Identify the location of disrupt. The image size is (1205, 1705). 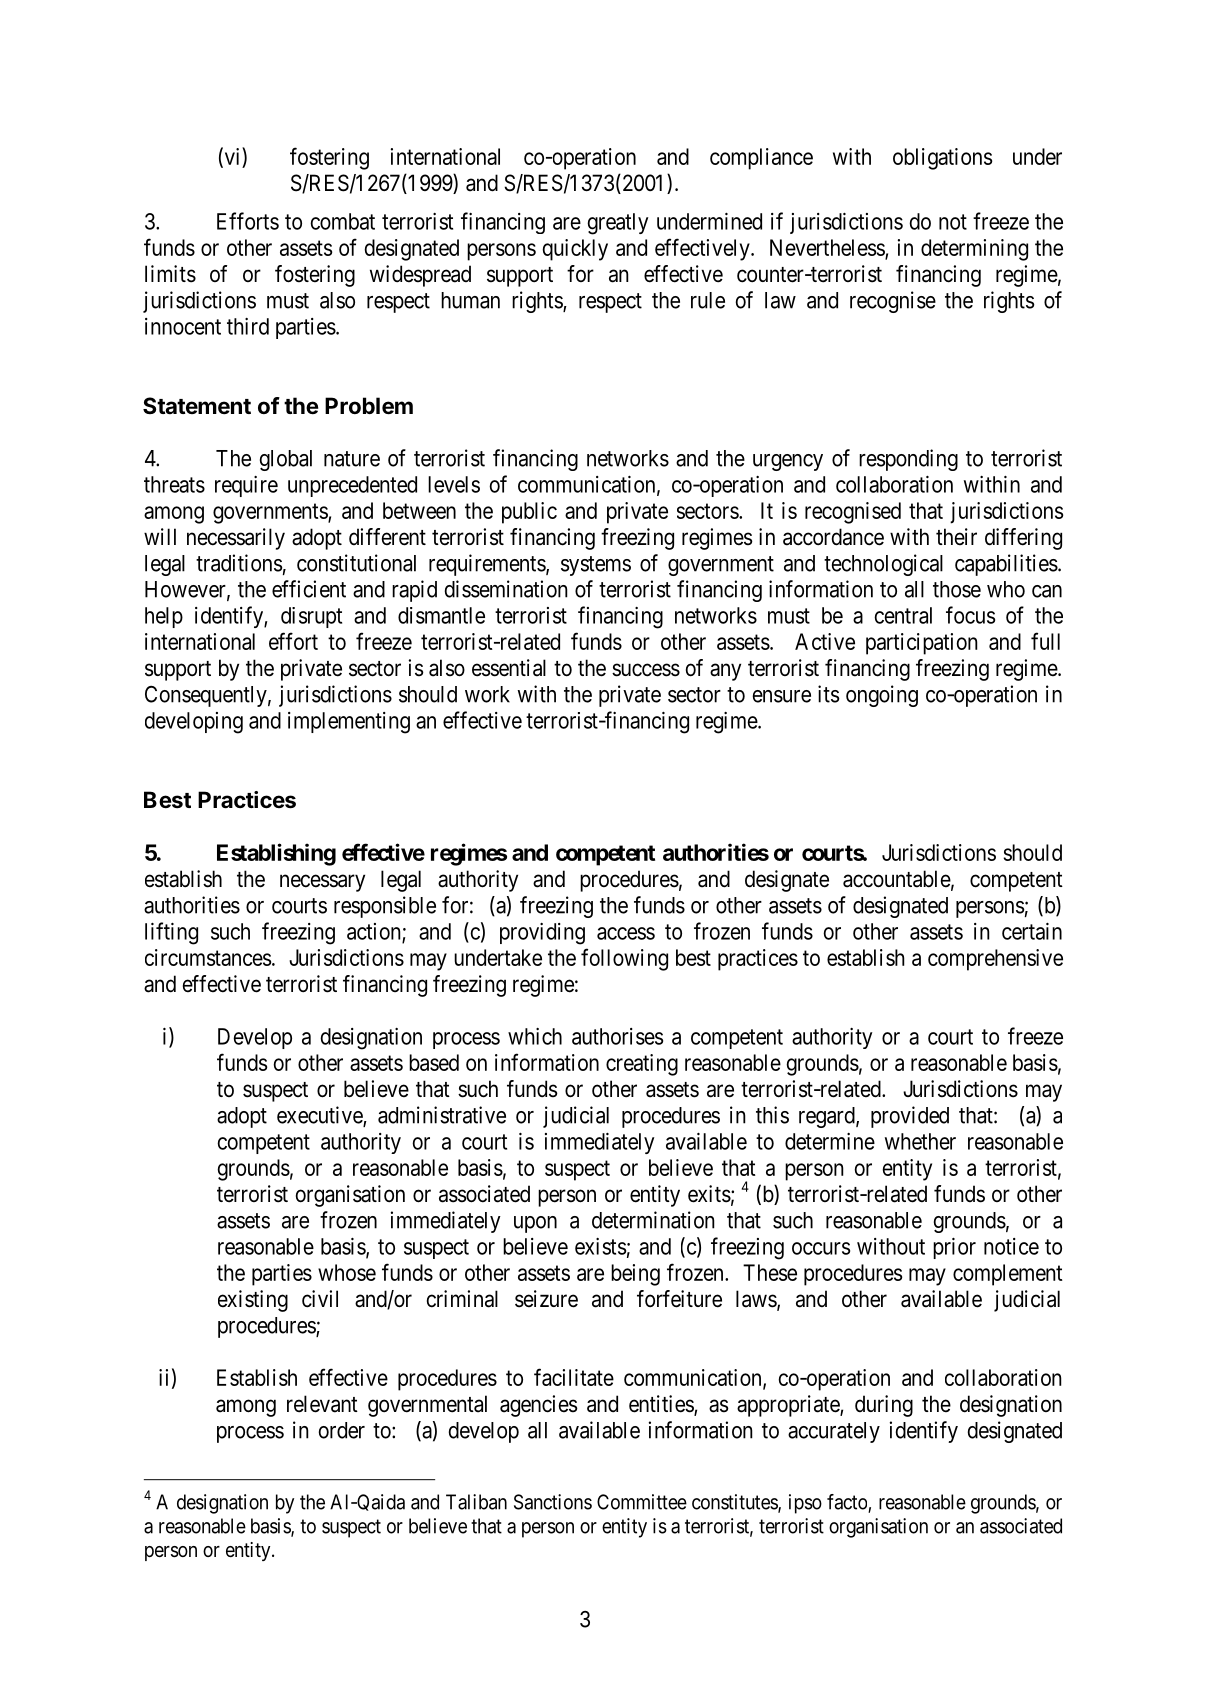
(311, 617).
